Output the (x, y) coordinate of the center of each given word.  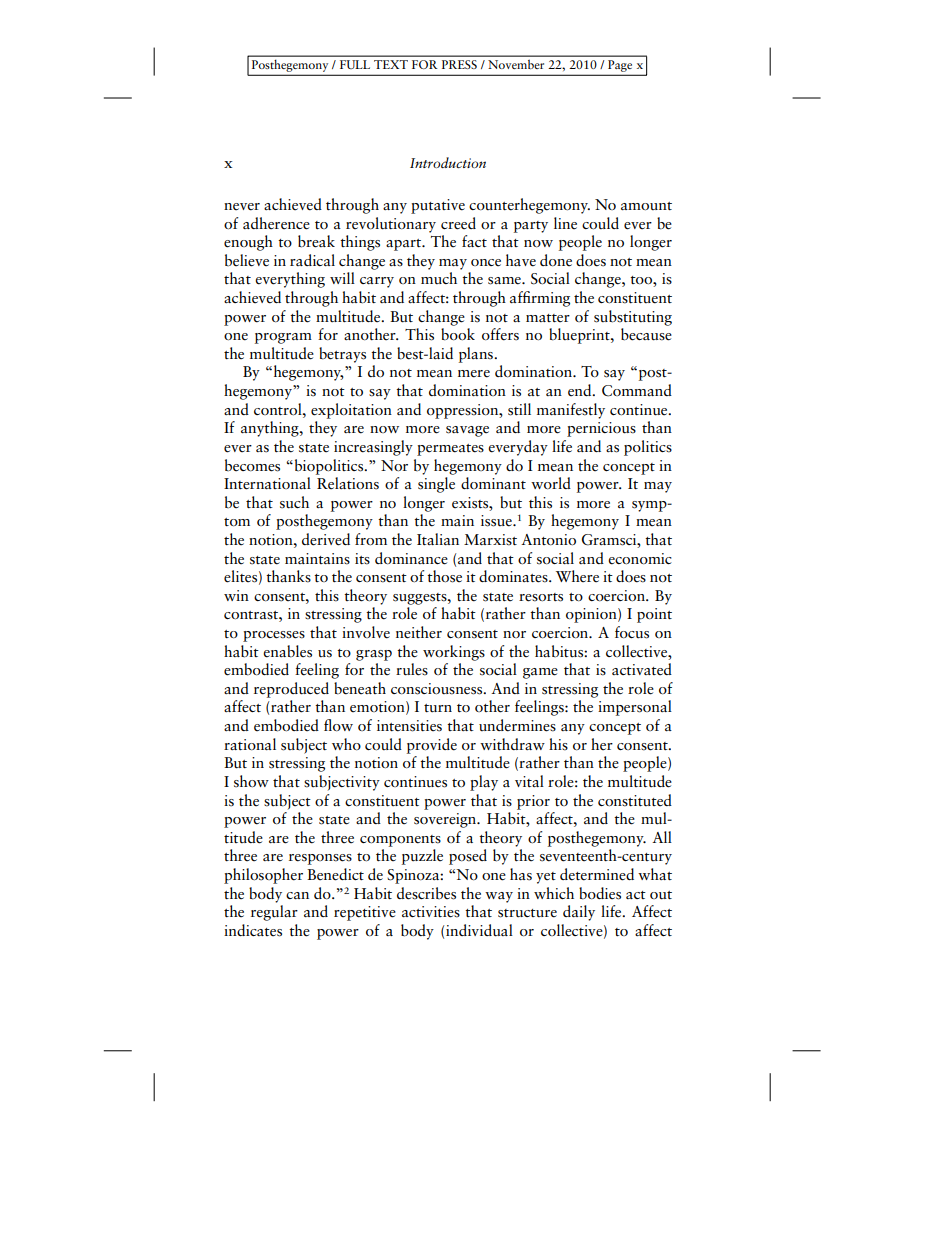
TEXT (391, 64)
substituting (633, 318)
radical (312, 260)
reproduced (291, 690)
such (294, 502)
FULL (355, 64)
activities (431, 912)
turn (438, 708)
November (516, 64)
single (436, 485)
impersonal (635, 708)
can (297, 895)
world (551, 483)
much (439, 278)
